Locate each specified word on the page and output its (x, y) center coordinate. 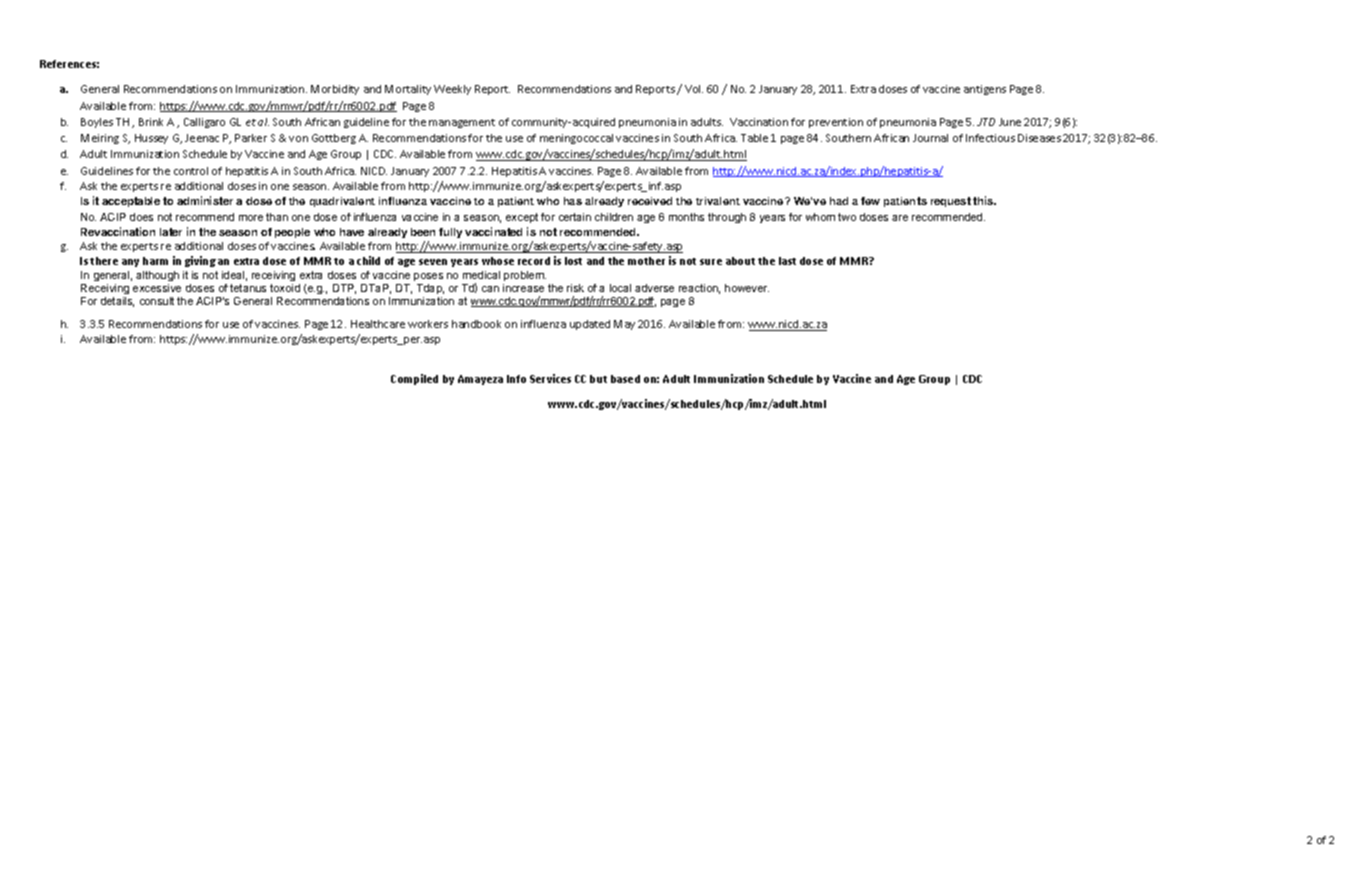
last (787, 261)
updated (590, 325)
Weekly (452, 90)
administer (205, 200)
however (747, 288)
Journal (930, 138)
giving (200, 261)
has (573, 201)
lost (573, 261)
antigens (985, 90)
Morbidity (335, 90)
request (951, 202)
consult (157, 301)
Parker (251, 138)
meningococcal (576, 139)
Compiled (414, 379)
